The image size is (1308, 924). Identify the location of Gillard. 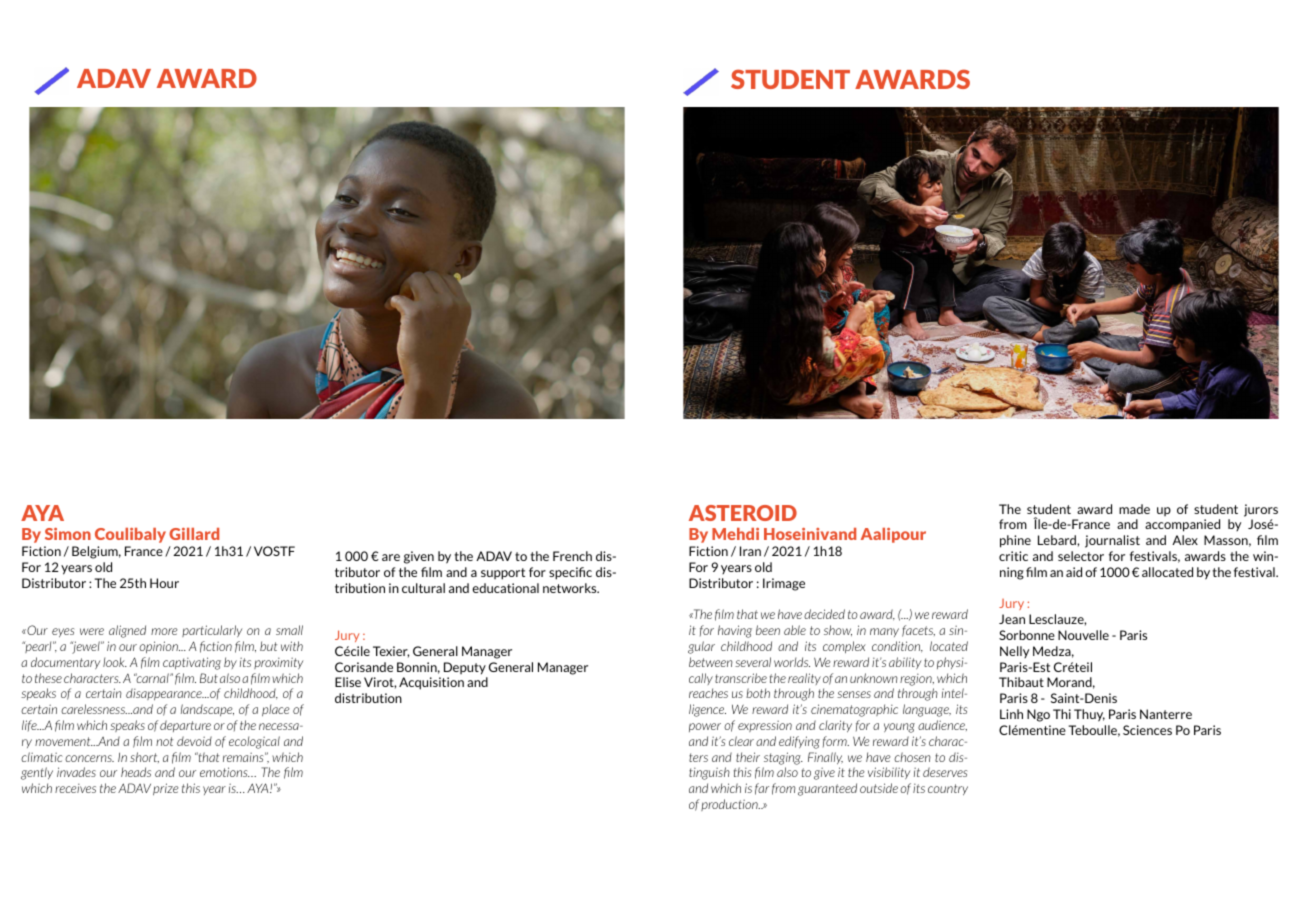
(194, 534).
